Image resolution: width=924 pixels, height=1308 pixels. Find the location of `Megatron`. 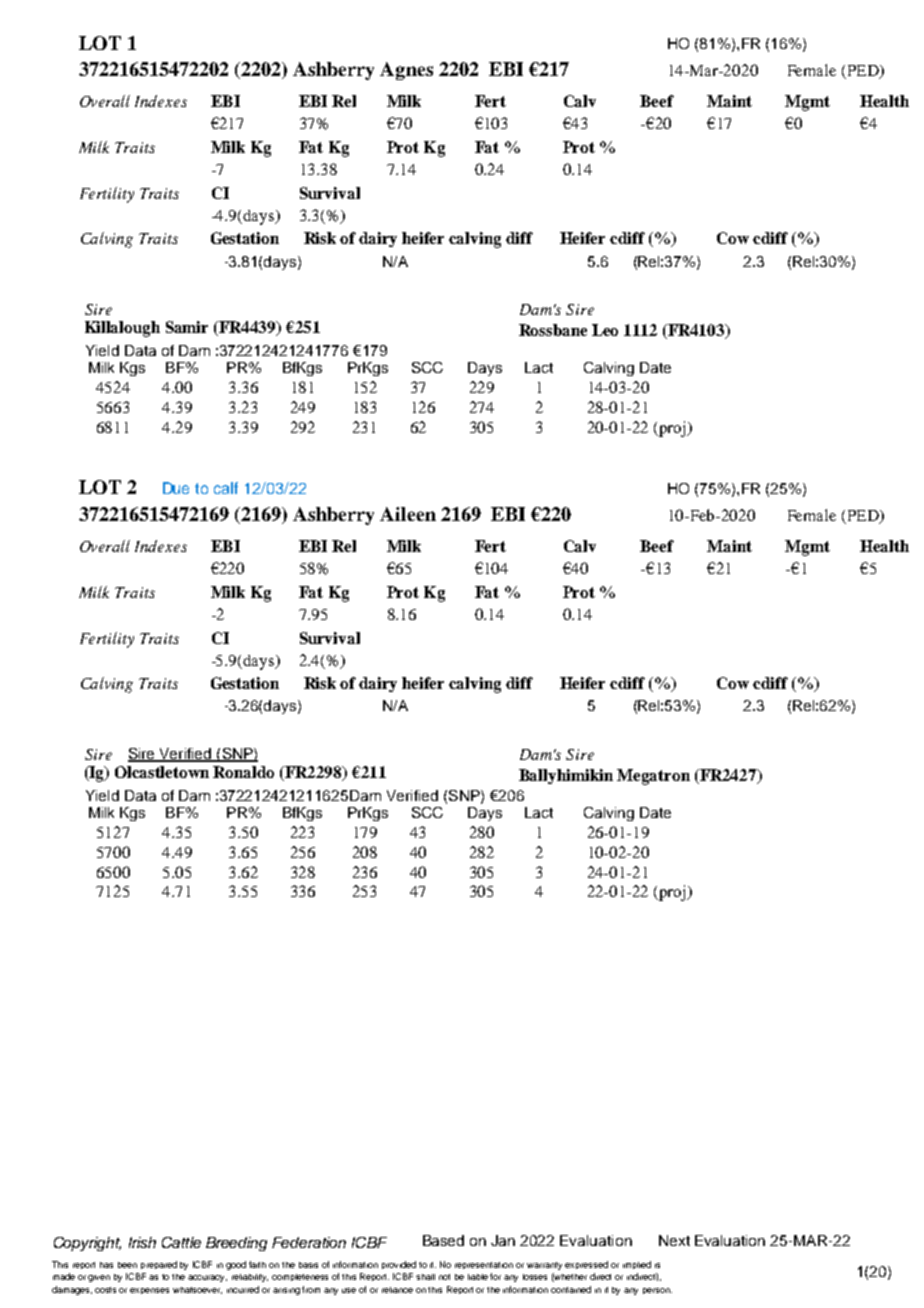

Megatron is located at coordinates (653, 777).
